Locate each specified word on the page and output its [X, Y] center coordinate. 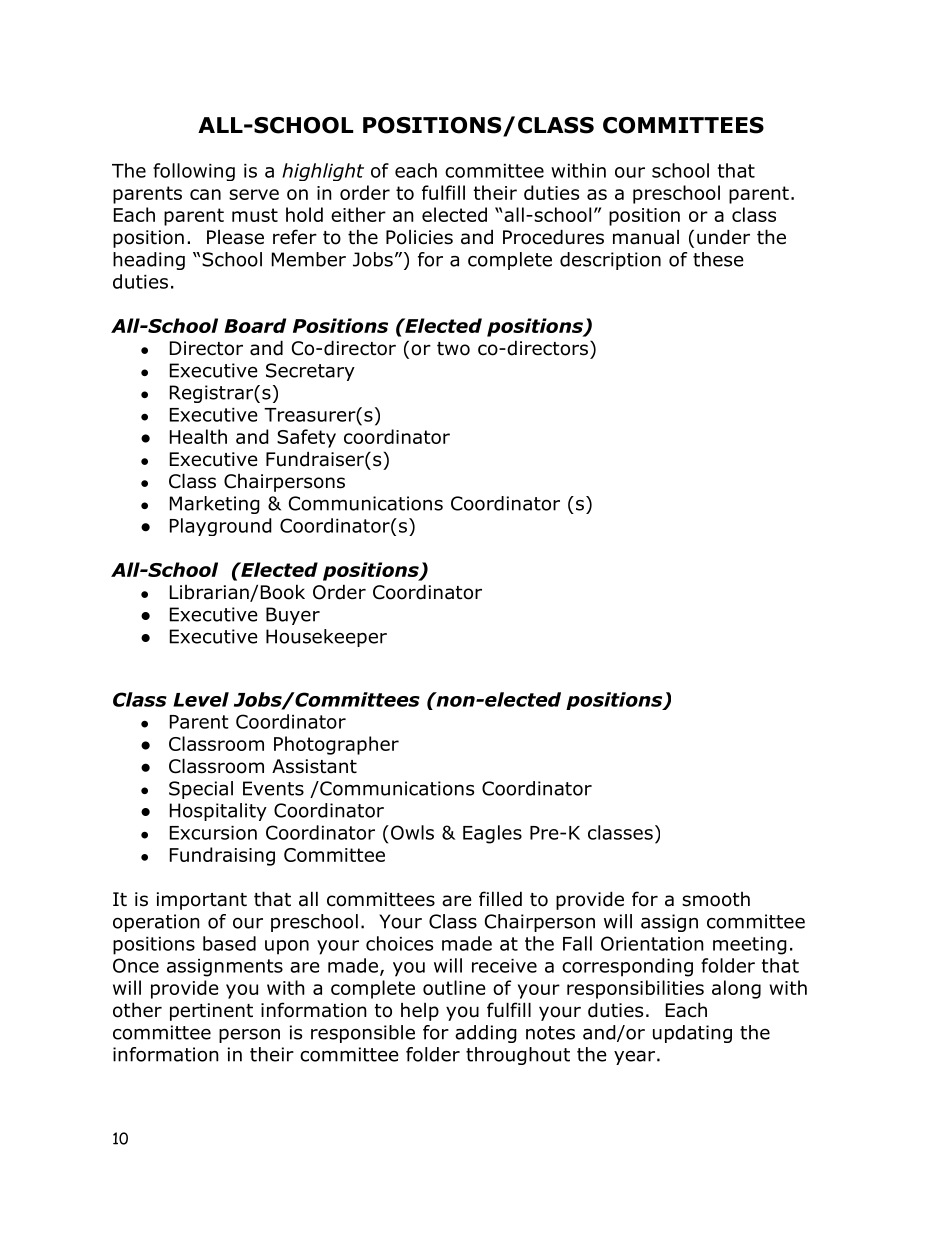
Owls [411, 832]
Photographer [336, 745]
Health [198, 436]
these [718, 259]
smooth [716, 899]
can [205, 194]
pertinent [211, 1012]
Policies [419, 237]
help [420, 1012]
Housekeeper [326, 638]
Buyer [293, 616]
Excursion [213, 833]
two [453, 349]
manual [646, 237]
